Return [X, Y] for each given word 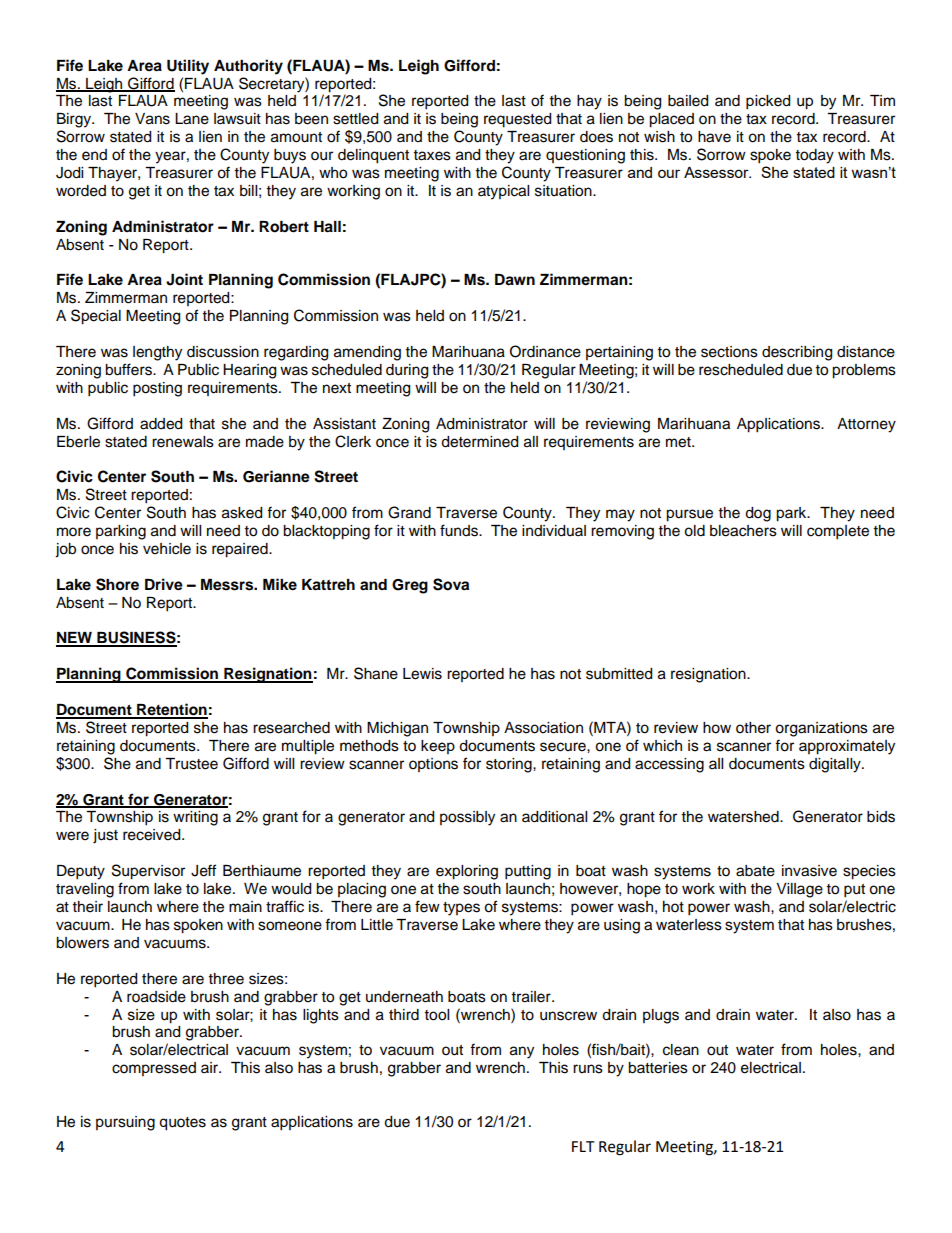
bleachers [743, 531]
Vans [152, 119]
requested [517, 120]
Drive [164, 584]
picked [768, 102]
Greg [410, 586]
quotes [182, 1124]
